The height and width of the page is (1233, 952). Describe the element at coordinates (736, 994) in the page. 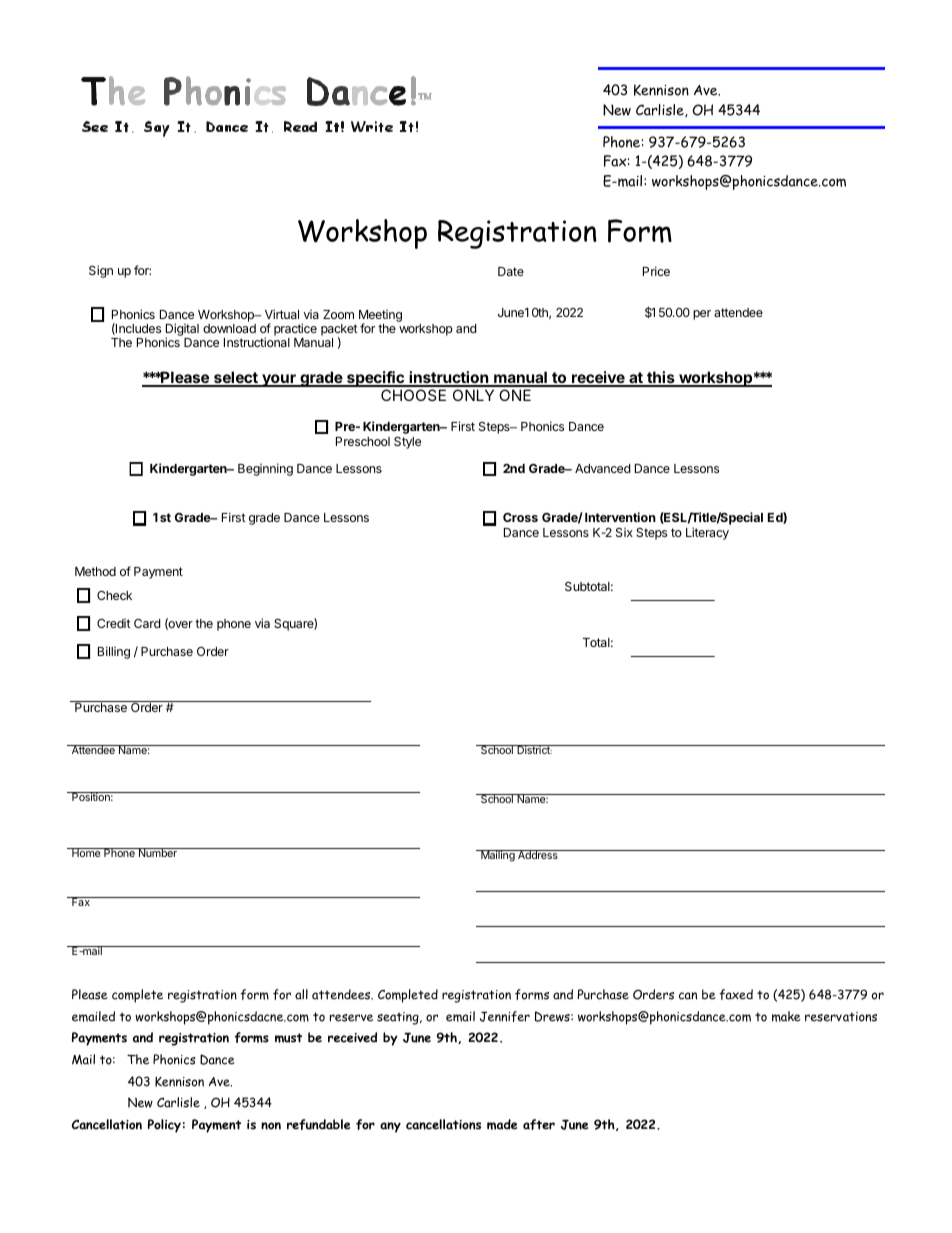

I see `faxed` at that location.
